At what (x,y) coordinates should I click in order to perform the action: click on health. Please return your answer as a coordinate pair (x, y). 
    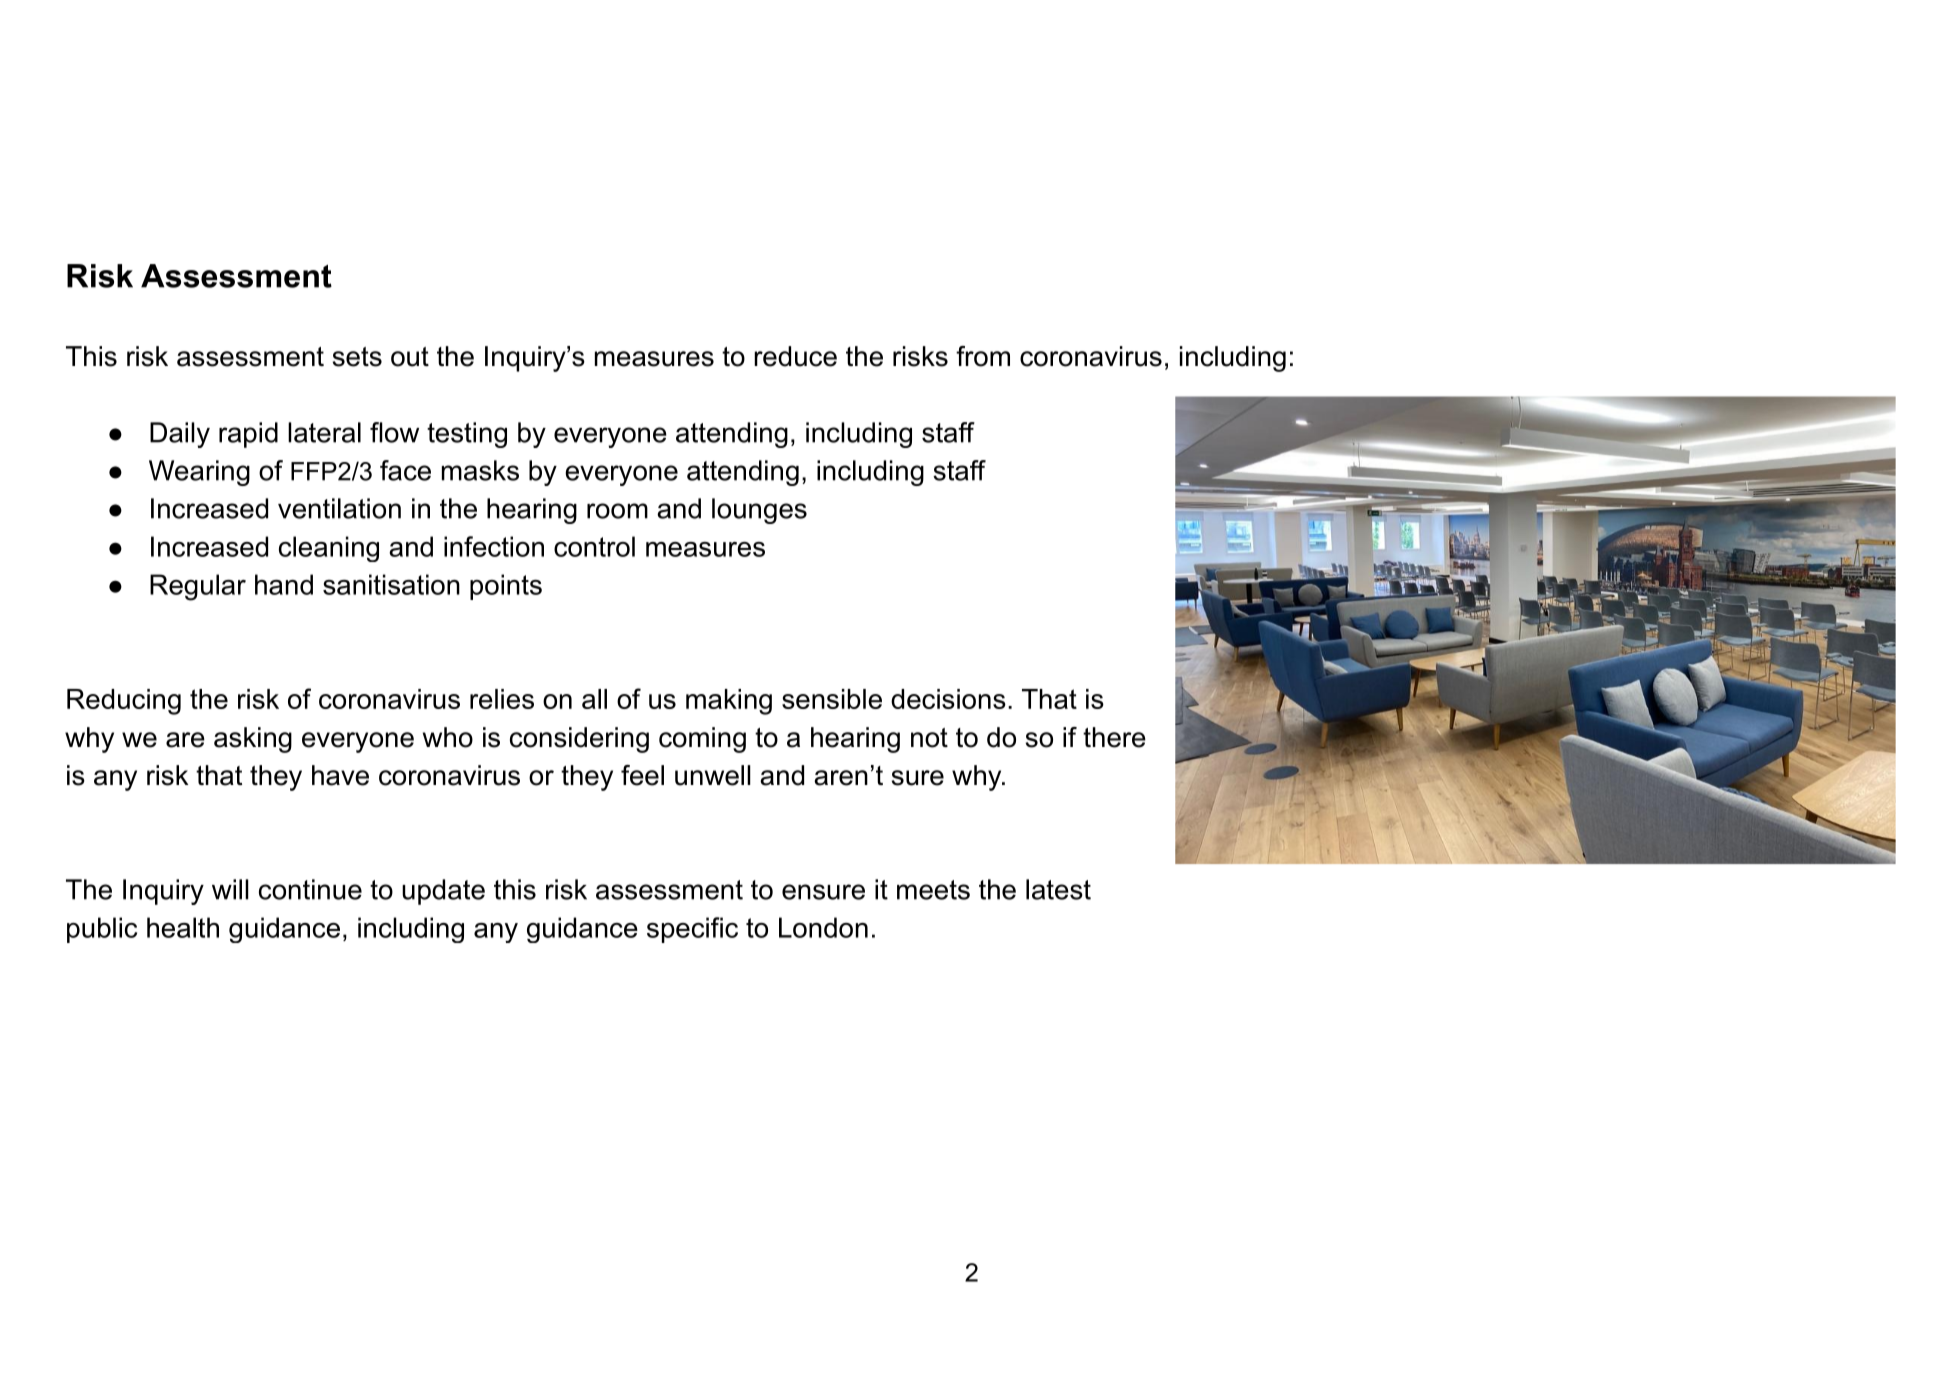
    Looking at the image, I should click on (183, 927).
